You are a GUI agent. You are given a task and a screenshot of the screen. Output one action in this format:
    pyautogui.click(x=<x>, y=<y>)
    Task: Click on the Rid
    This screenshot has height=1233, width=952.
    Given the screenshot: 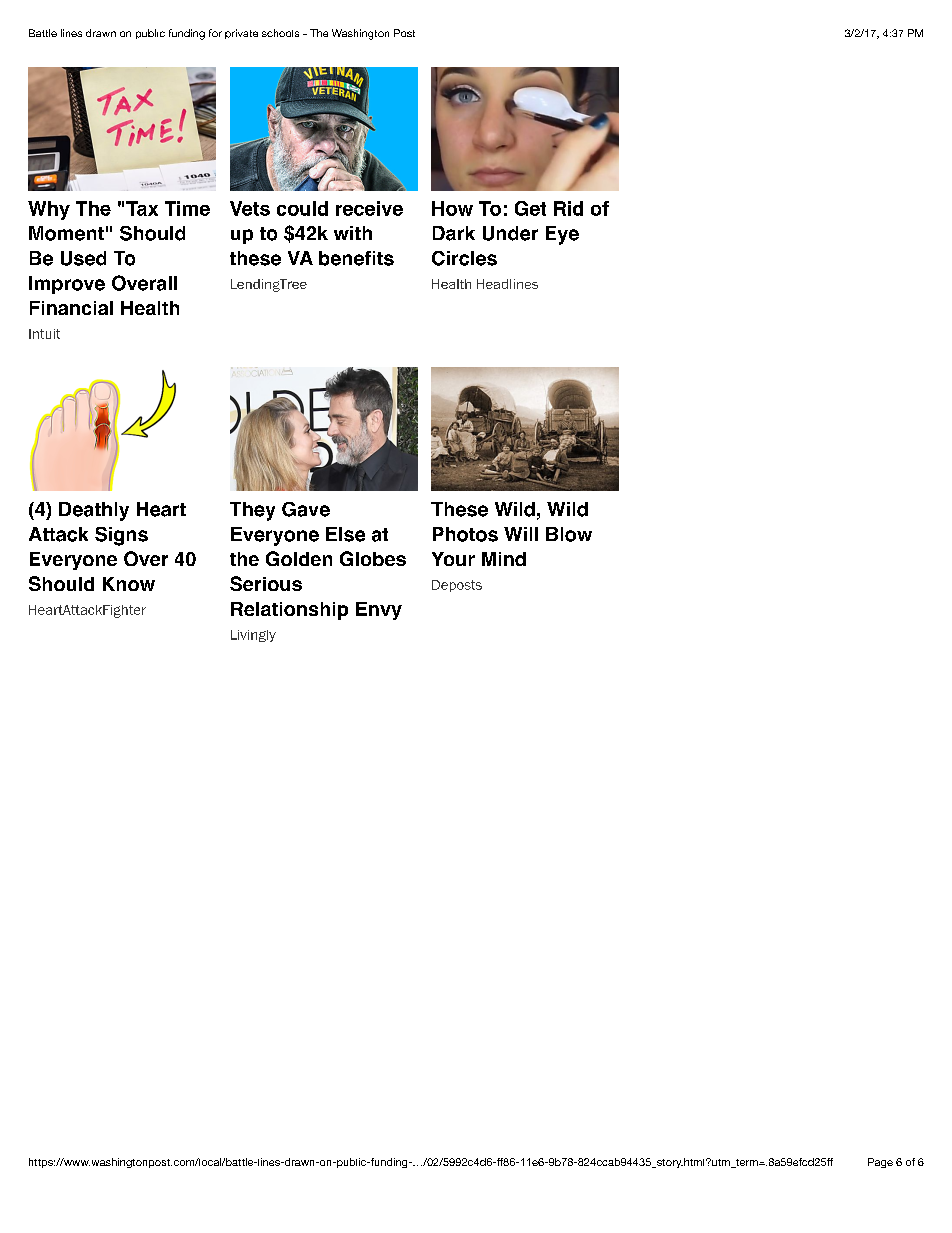 What is the action you would take?
    pyautogui.click(x=568, y=208)
